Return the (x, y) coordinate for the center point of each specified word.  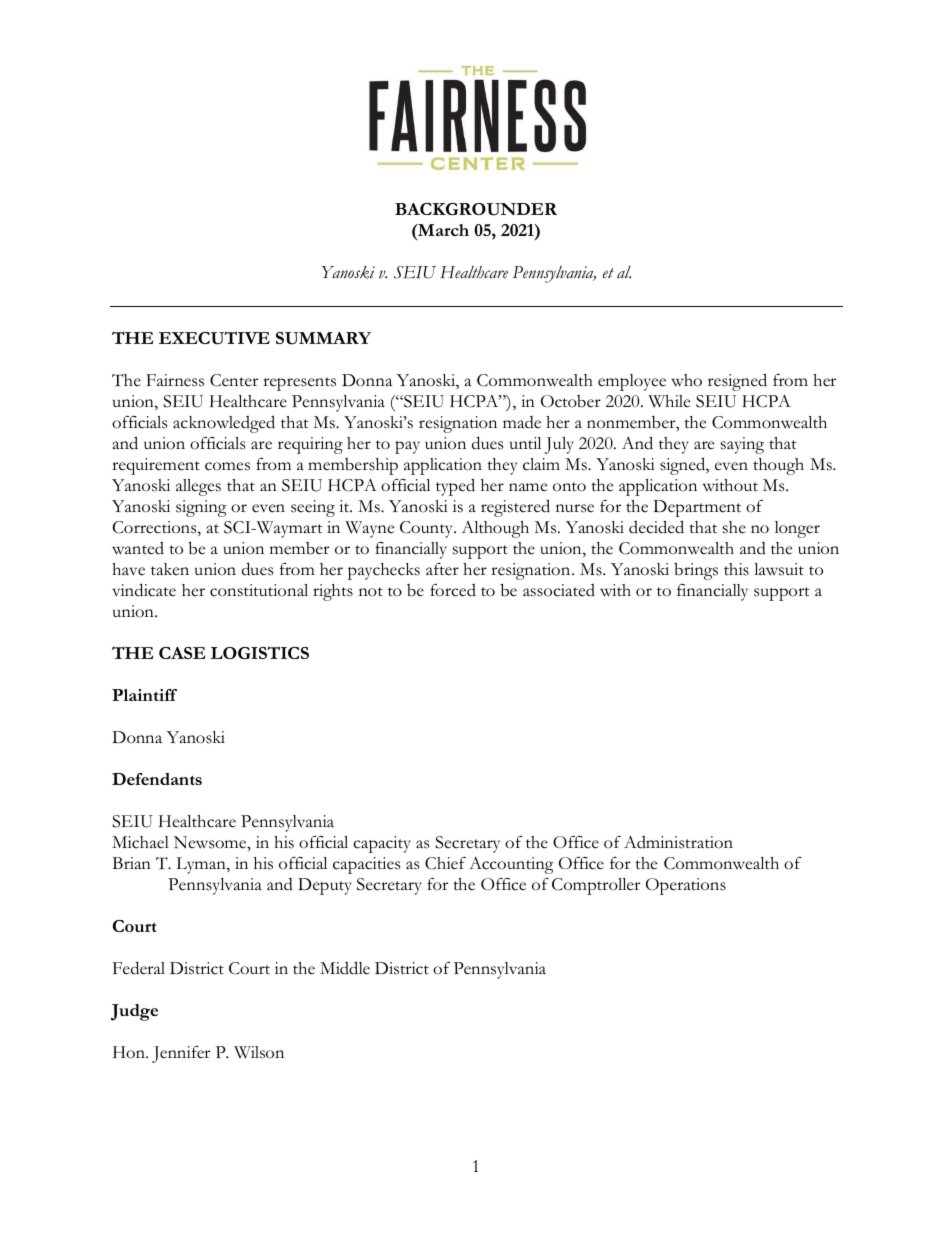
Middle (345, 968)
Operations (686, 886)
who (686, 380)
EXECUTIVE (214, 338)
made (522, 422)
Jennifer (181, 1054)
